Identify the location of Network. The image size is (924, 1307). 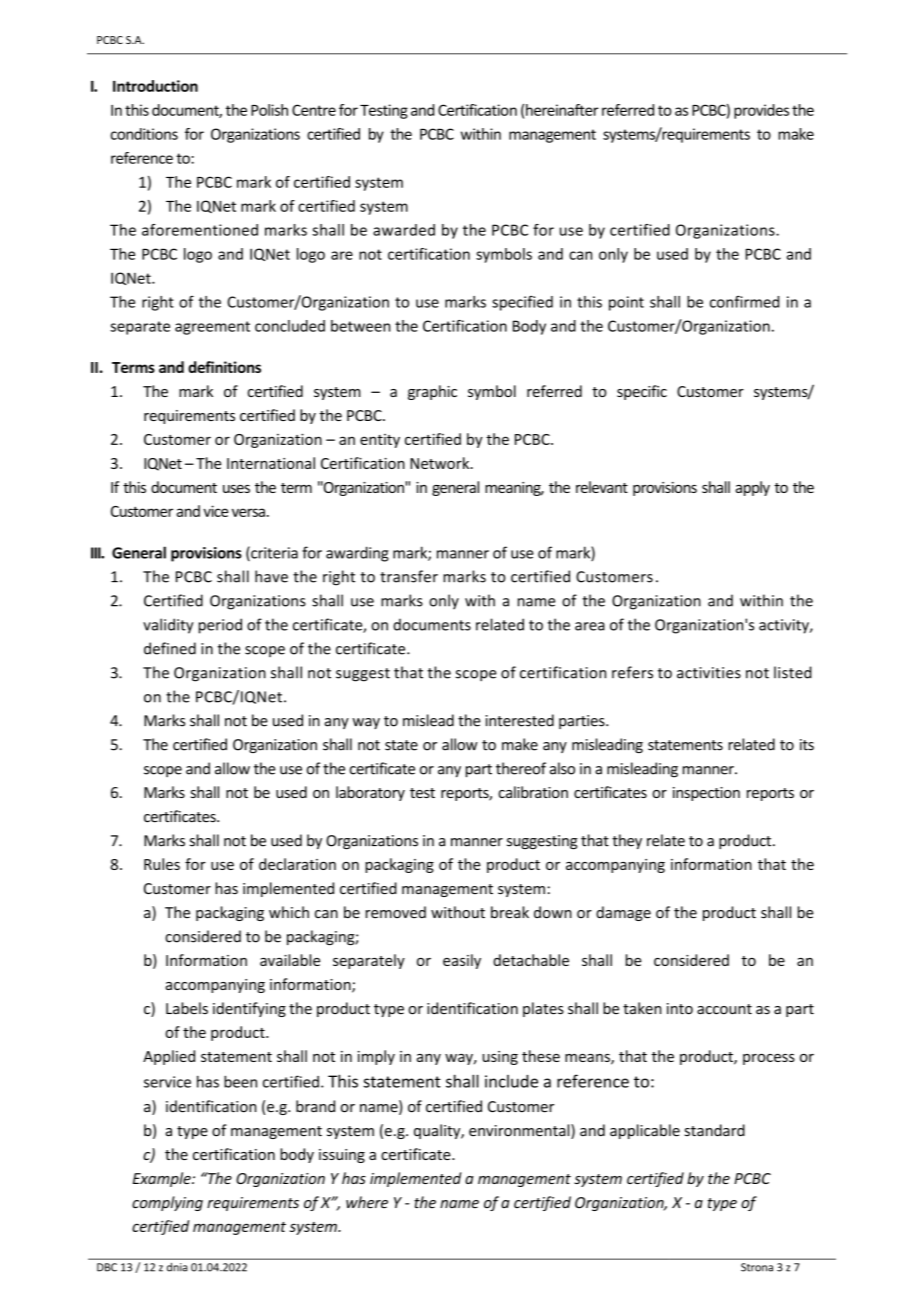
(441, 463).
